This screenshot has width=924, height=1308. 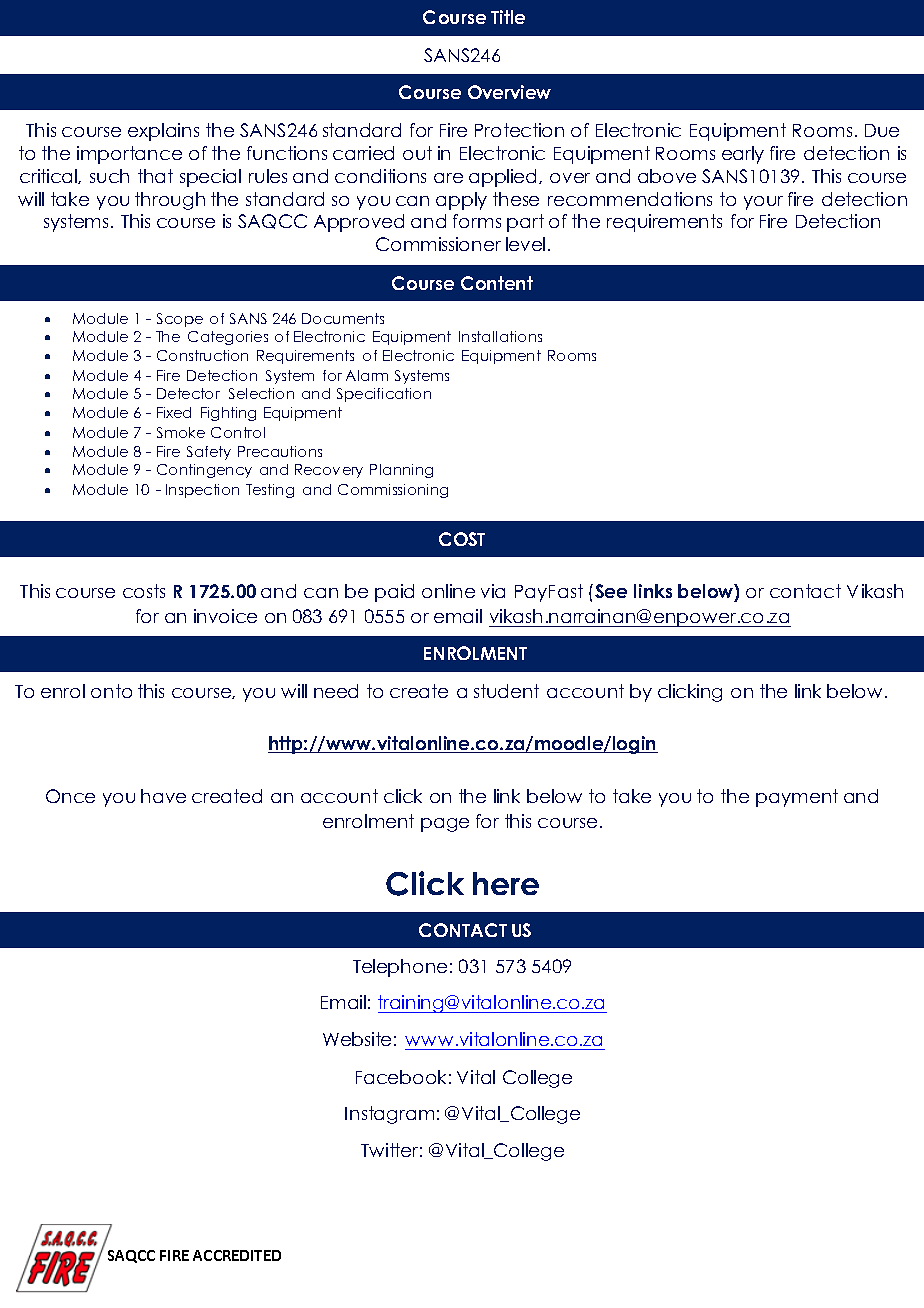 What do you see at coordinates (237, 1255) in the screenshot?
I see `ACCREDITED` at bounding box center [237, 1255].
